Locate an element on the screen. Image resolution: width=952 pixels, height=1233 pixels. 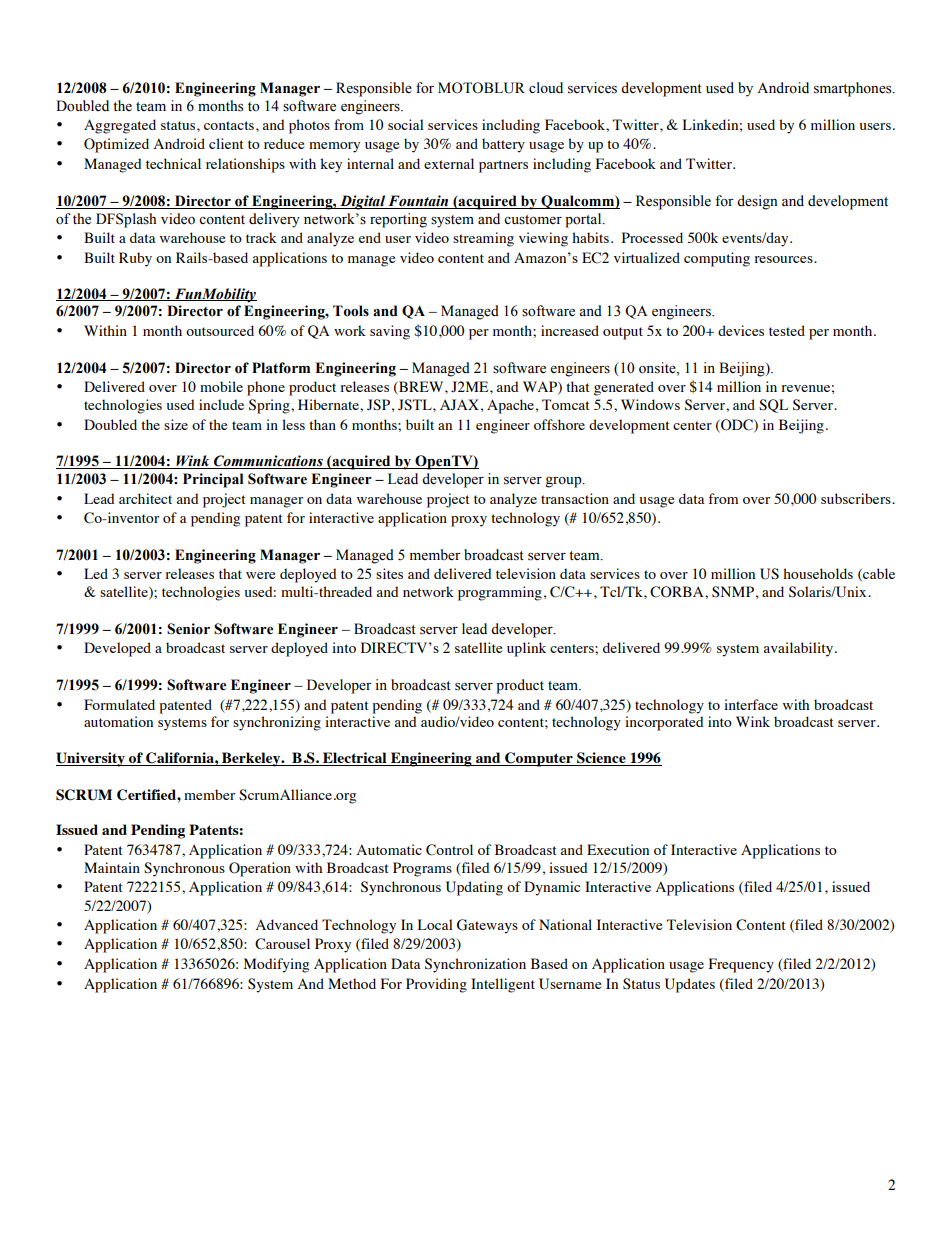
AJAX is located at coordinates (459, 405).
